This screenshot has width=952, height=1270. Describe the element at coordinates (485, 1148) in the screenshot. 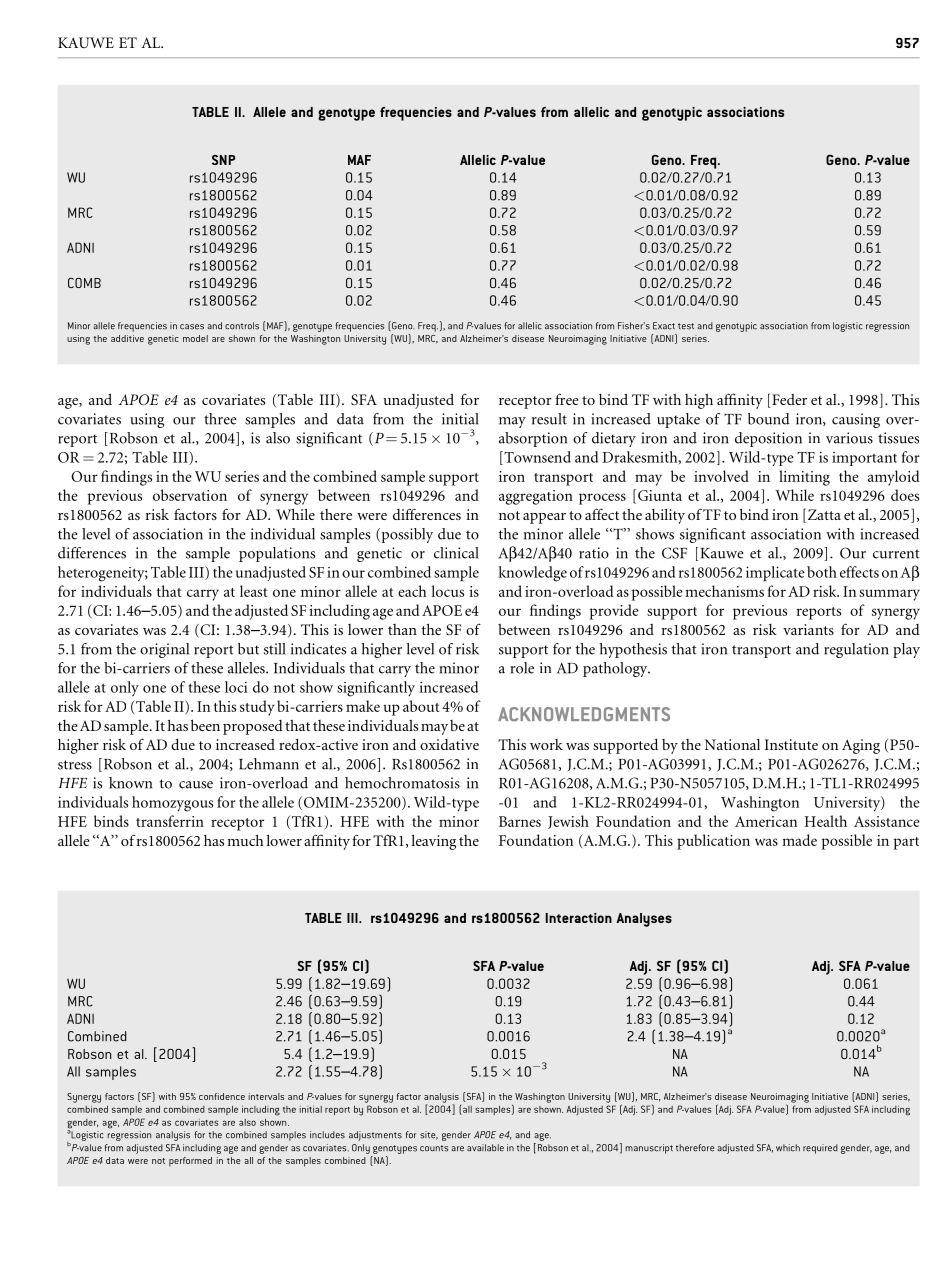

I see `available` at that location.
